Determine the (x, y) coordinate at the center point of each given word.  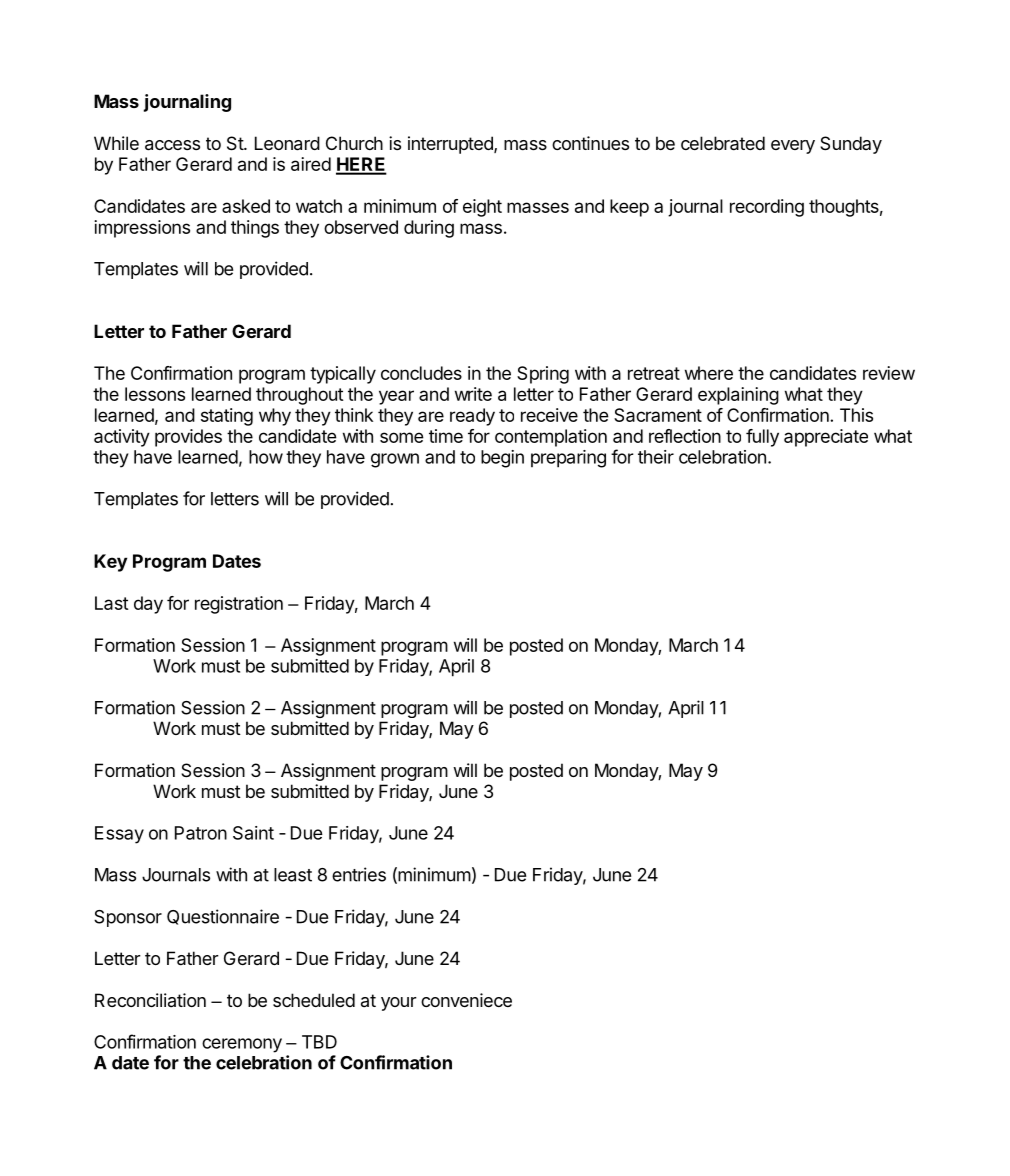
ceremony (242, 1045)
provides (188, 438)
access (172, 145)
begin (502, 459)
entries (359, 874)
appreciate (826, 438)
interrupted (451, 145)
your (399, 1004)
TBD (319, 1042)
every (793, 147)
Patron (201, 833)
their (656, 457)
